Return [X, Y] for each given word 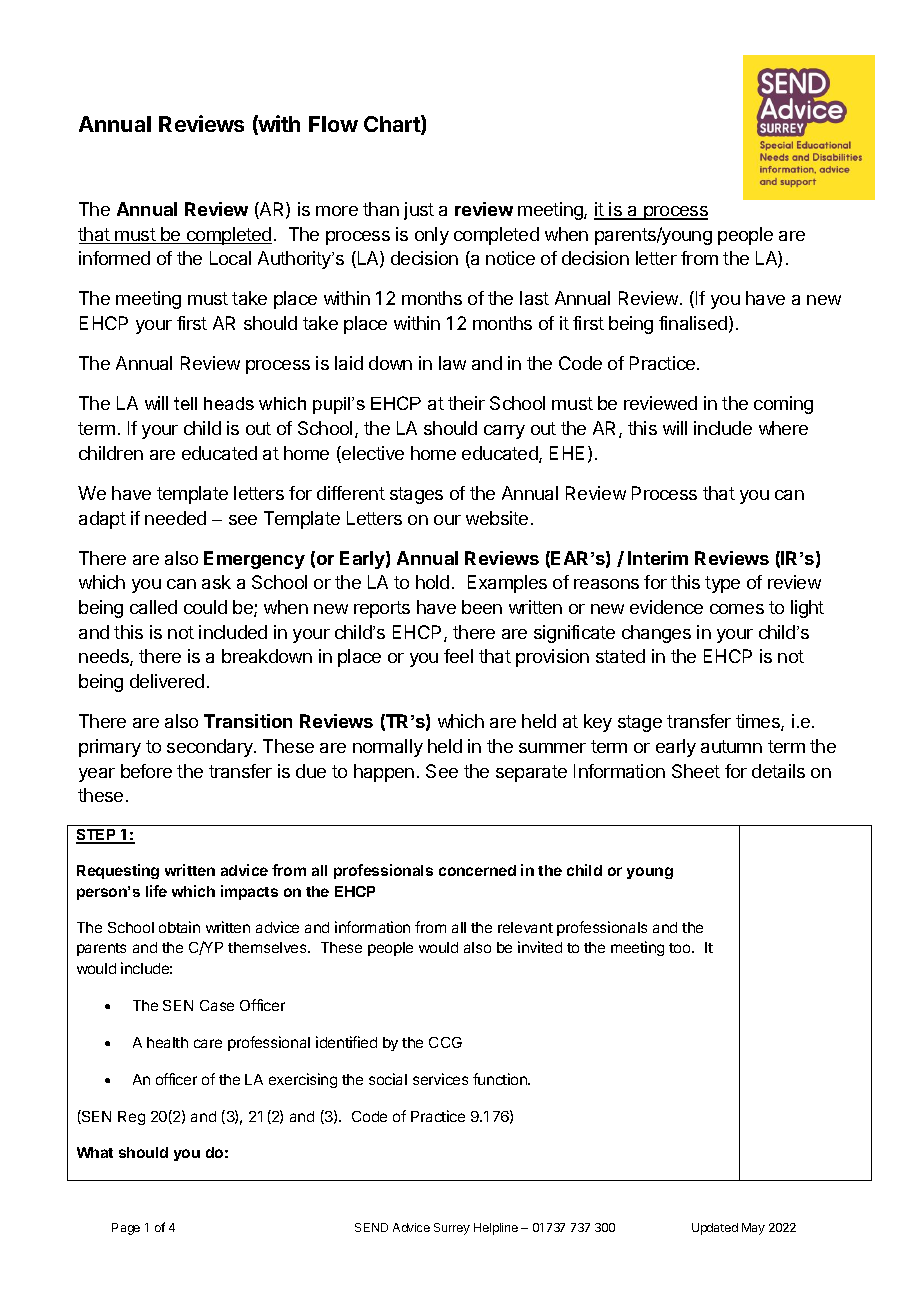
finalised [693, 323]
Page [126, 1229]
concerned [477, 870]
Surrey [452, 1229]
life [156, 891]
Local [230, 258]
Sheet [696, 771]
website [497, 518]
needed [175, 518]
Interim [658, 558]
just [419, 211]
